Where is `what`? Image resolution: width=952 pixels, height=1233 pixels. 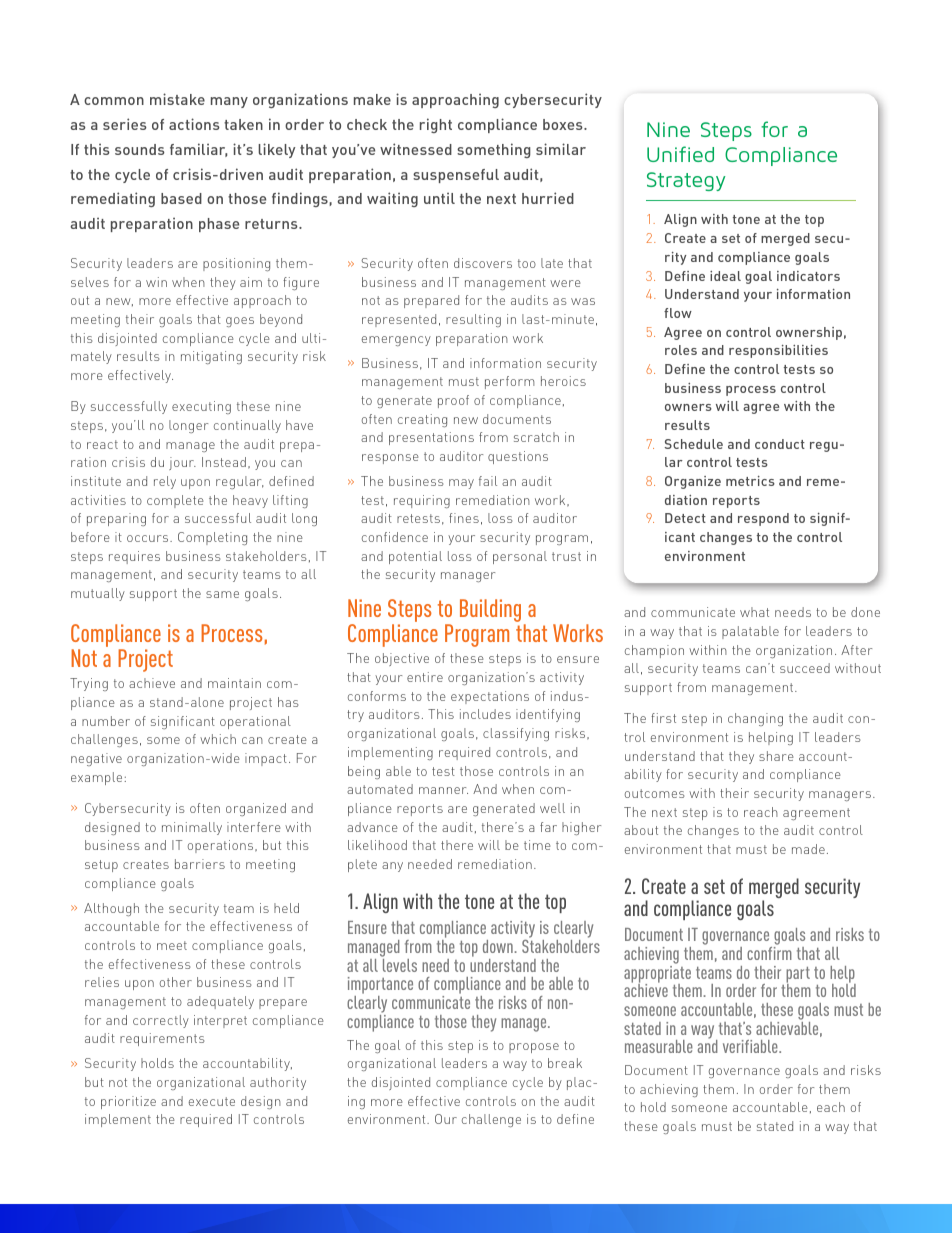 what is located at coordinates (754, 612).
